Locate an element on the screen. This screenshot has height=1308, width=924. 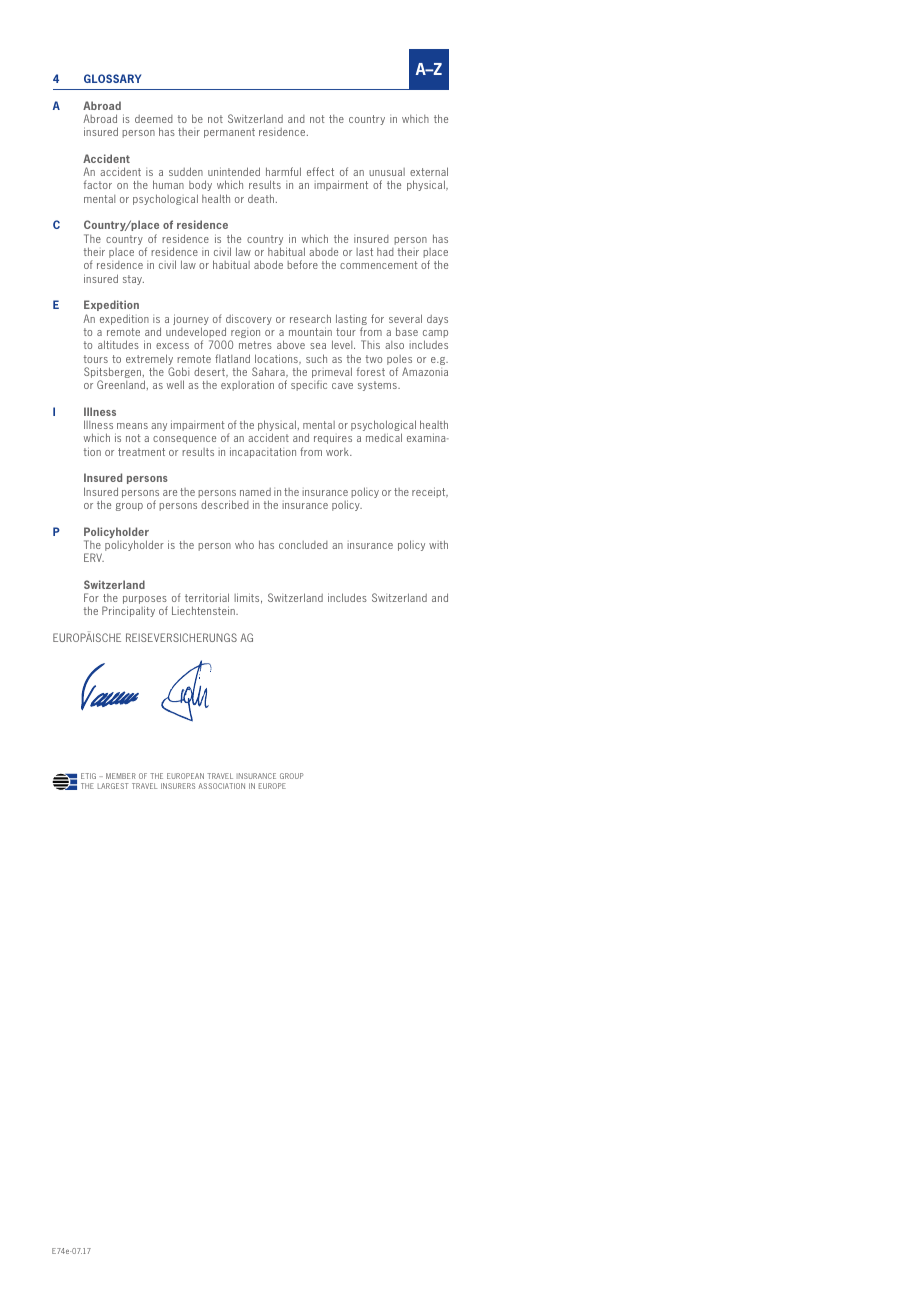
unusual is located at coordinates (387, 172).
